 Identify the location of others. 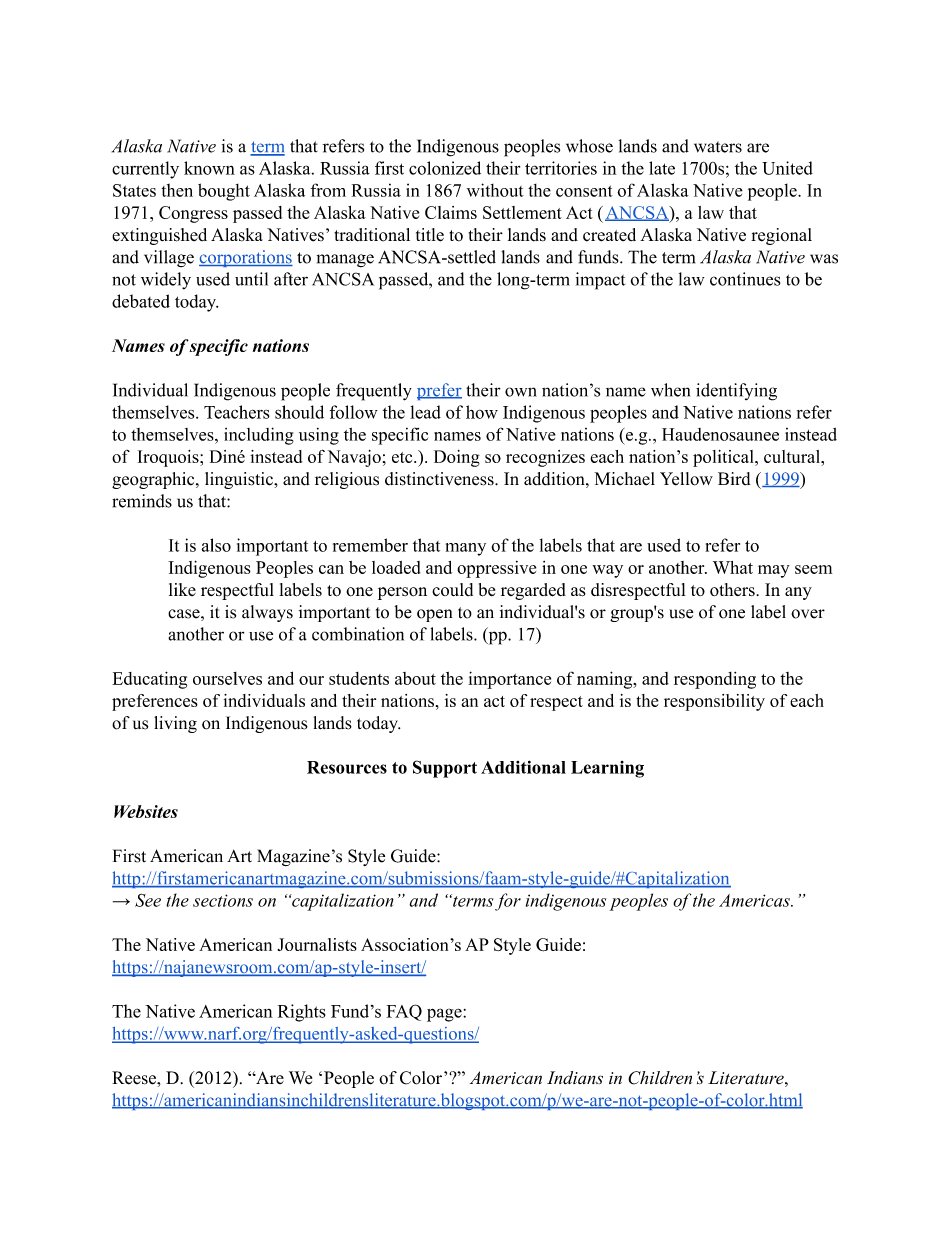
(733, 589).
